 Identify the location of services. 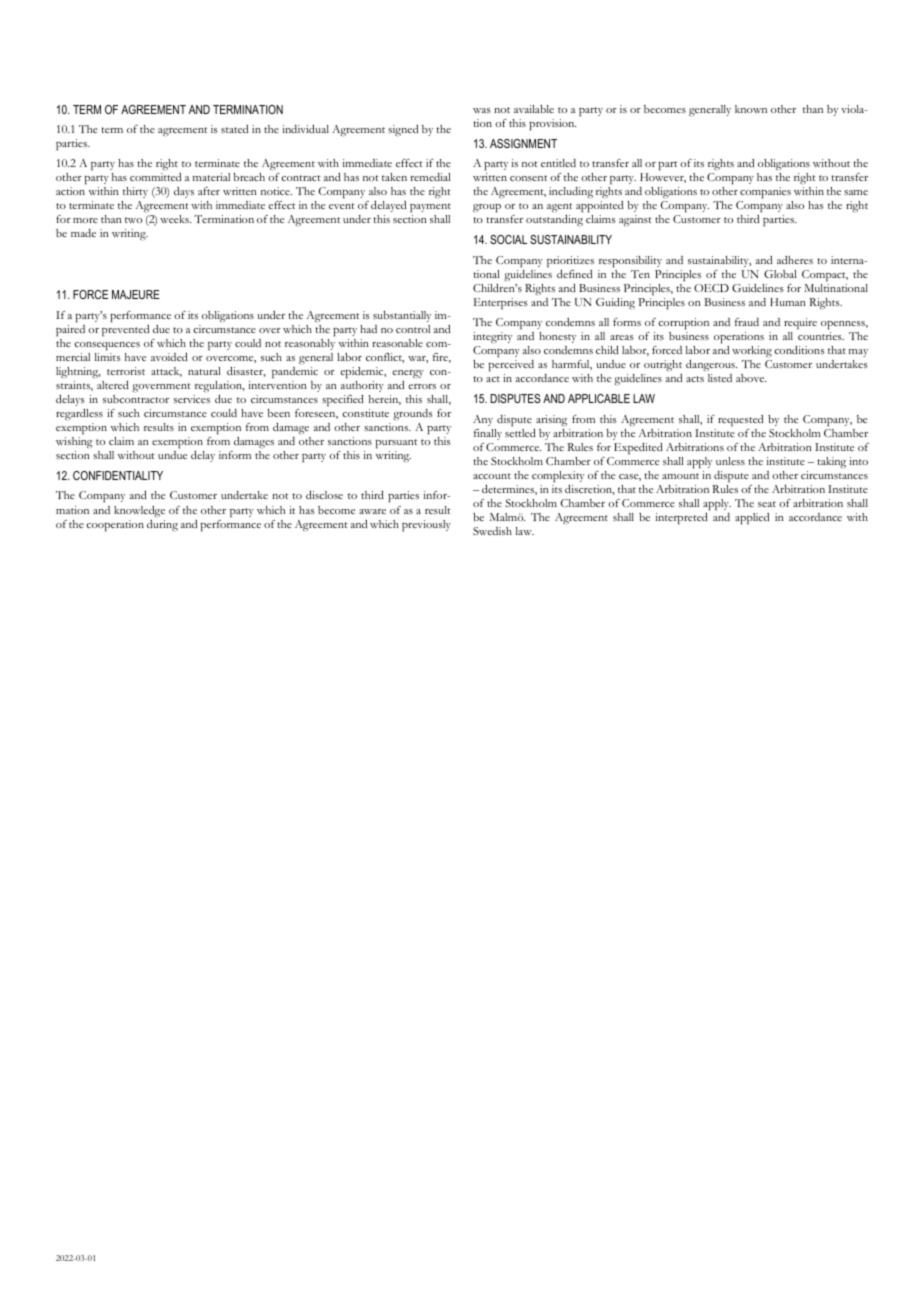
(192, 399).
